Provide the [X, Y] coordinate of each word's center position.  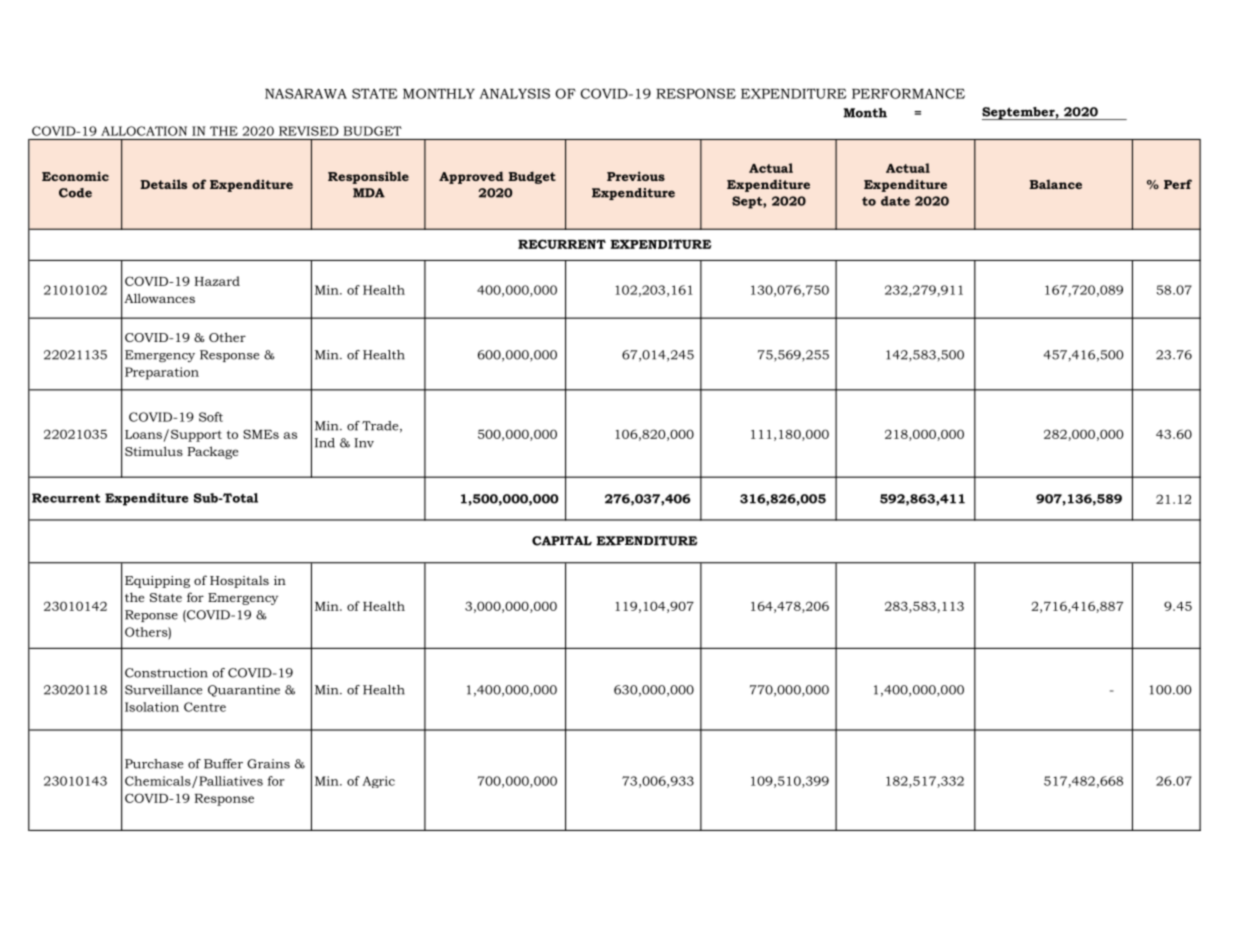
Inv [364, 443]
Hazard [217, 281]
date [895, 201]
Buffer [223, 764]
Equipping [157, 582]
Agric [378, 782]
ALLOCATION [144, 131]
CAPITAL [562, 541]
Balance [1055, 184]
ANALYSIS [514, 93]
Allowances [159, 298]
